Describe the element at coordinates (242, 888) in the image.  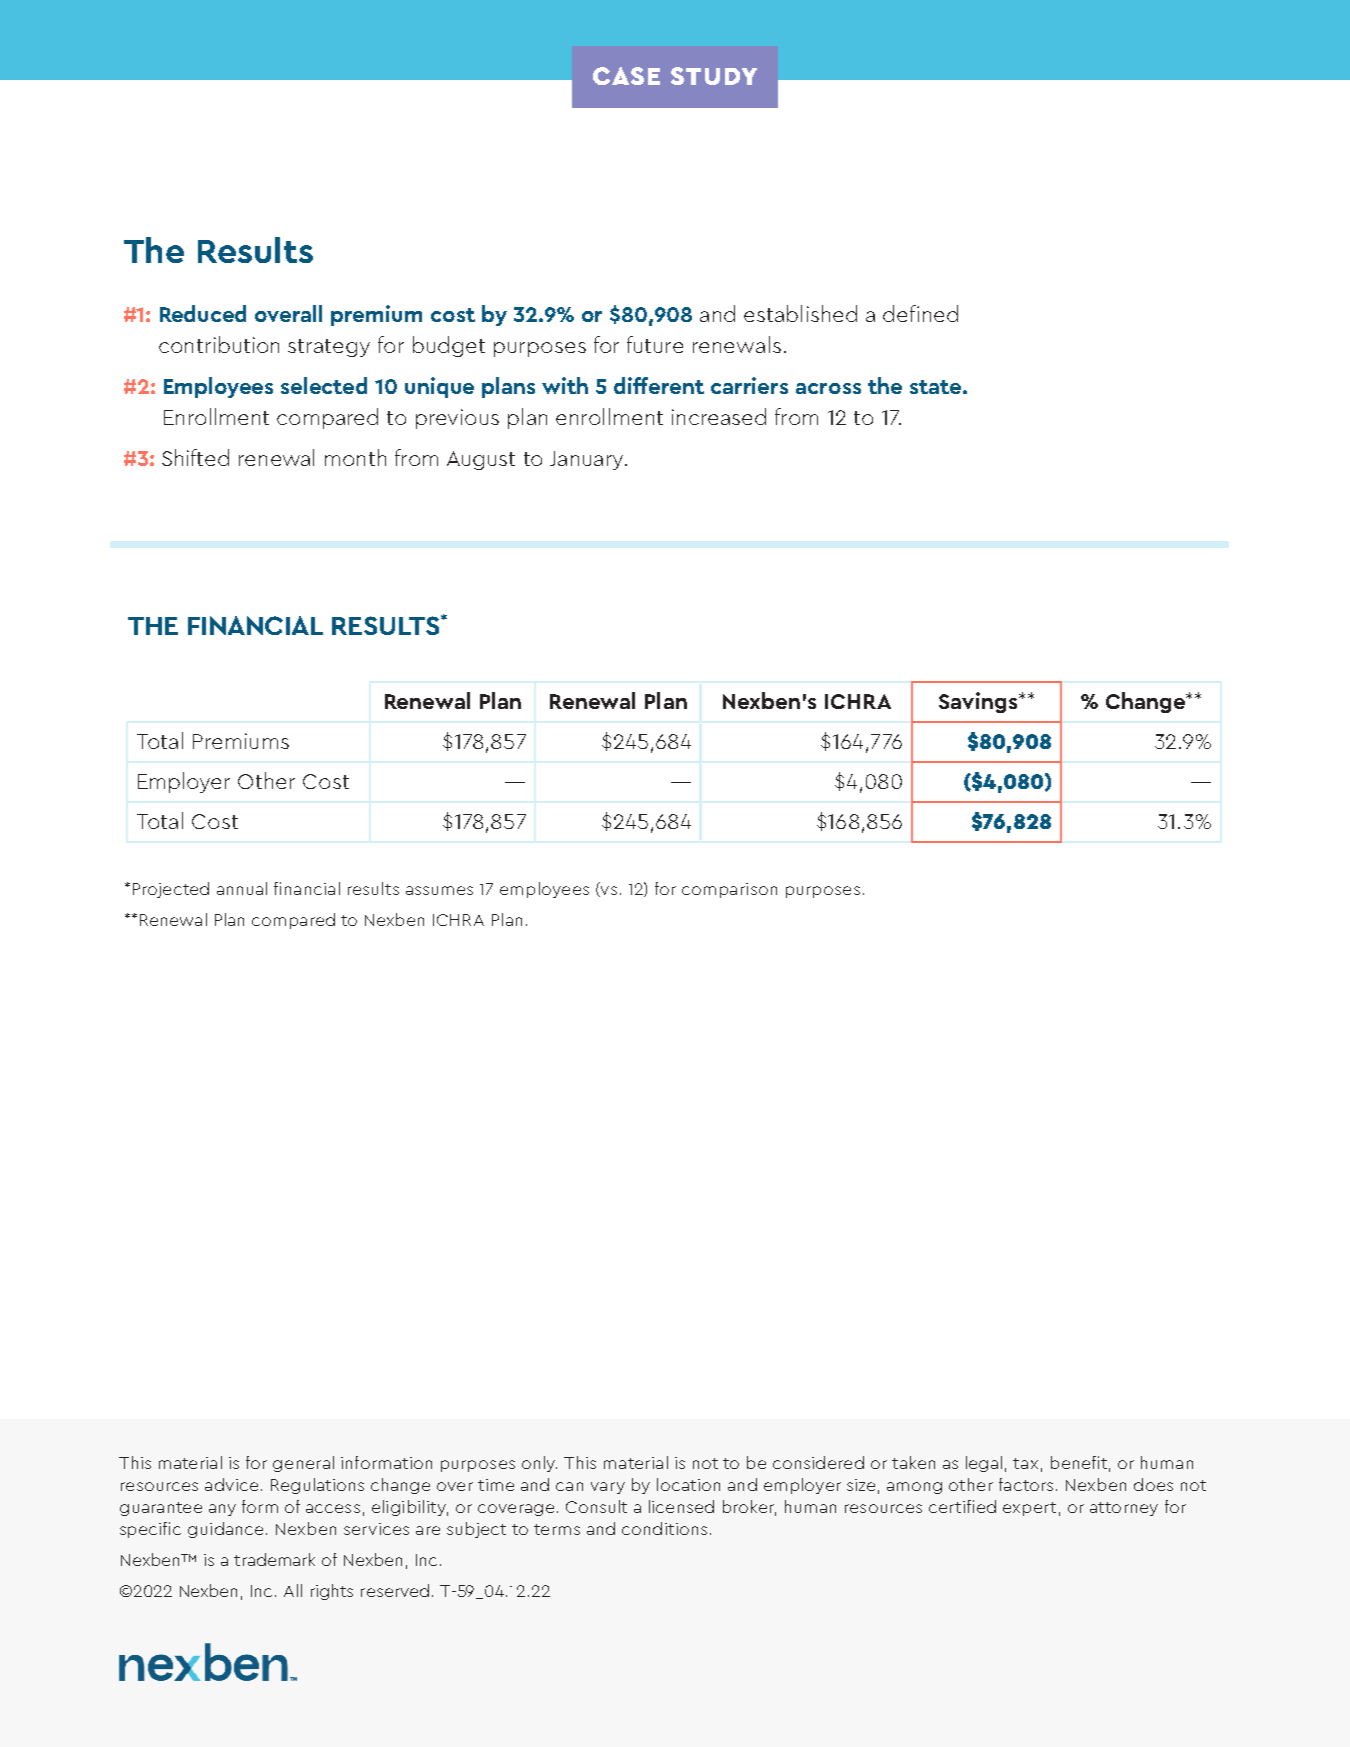
I see `annual` at that location.
